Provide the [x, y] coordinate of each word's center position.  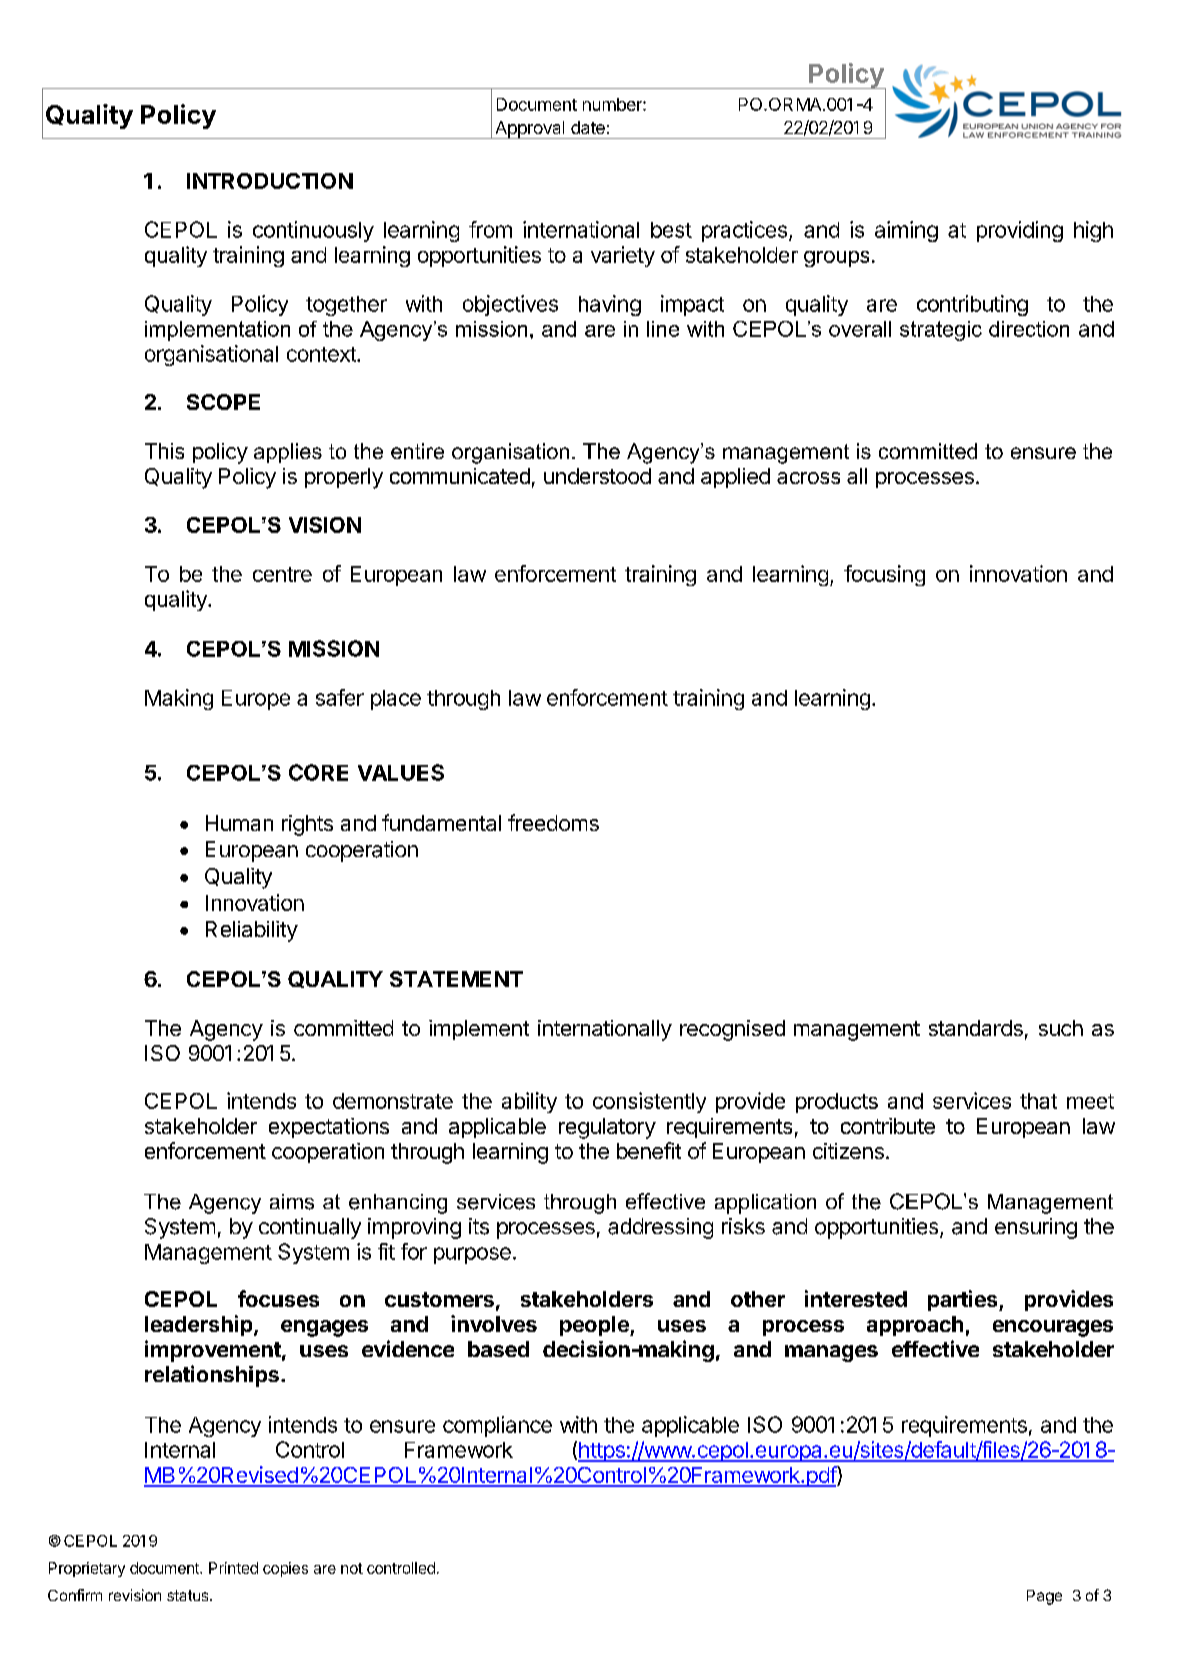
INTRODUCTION [270, 181]
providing [1020, 231]
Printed [233, 1568]
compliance [497, 1426]
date [588, 127]
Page [1044, 1597]
